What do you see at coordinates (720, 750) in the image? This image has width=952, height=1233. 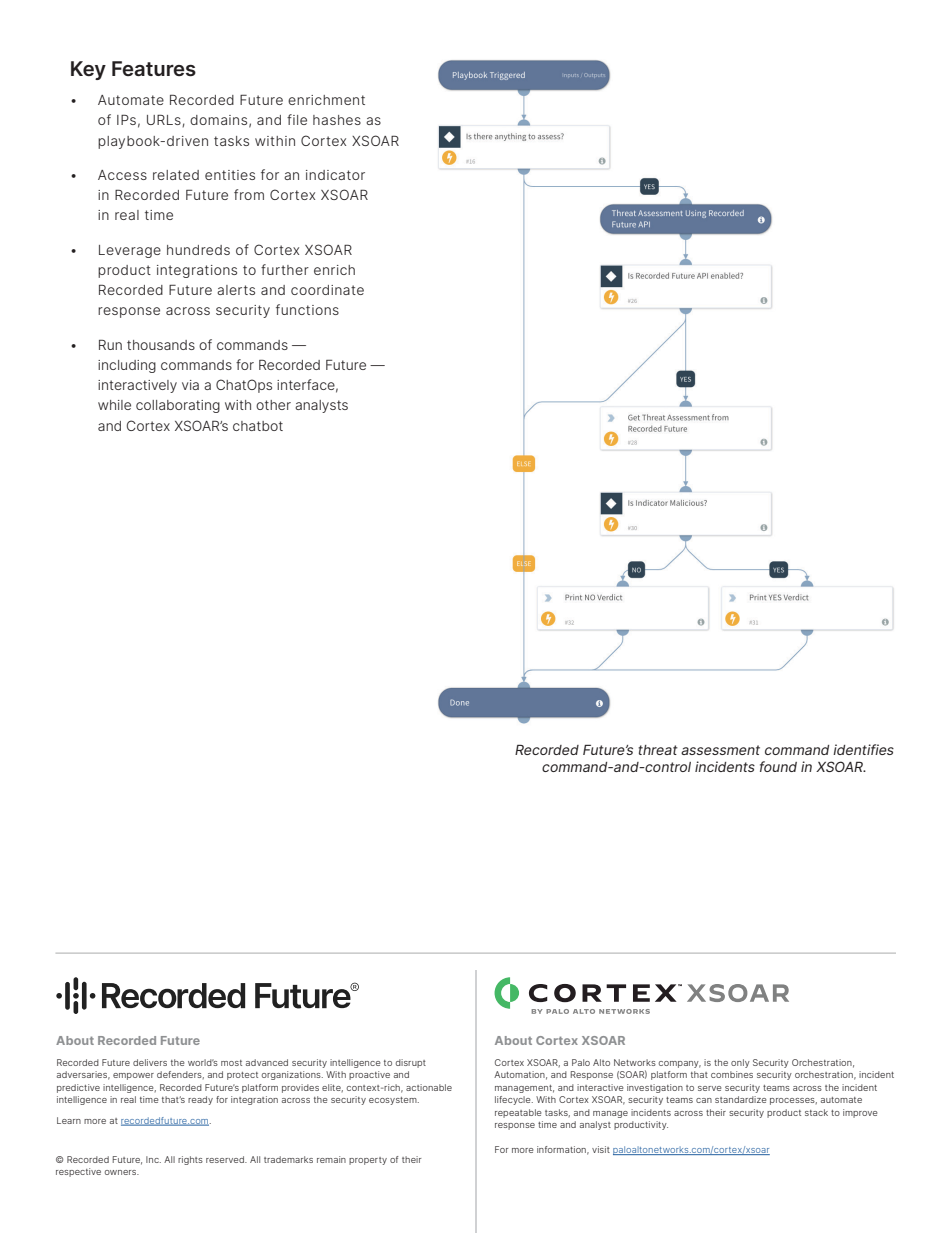 I see `assessment` at bounding box center [720, 750].
